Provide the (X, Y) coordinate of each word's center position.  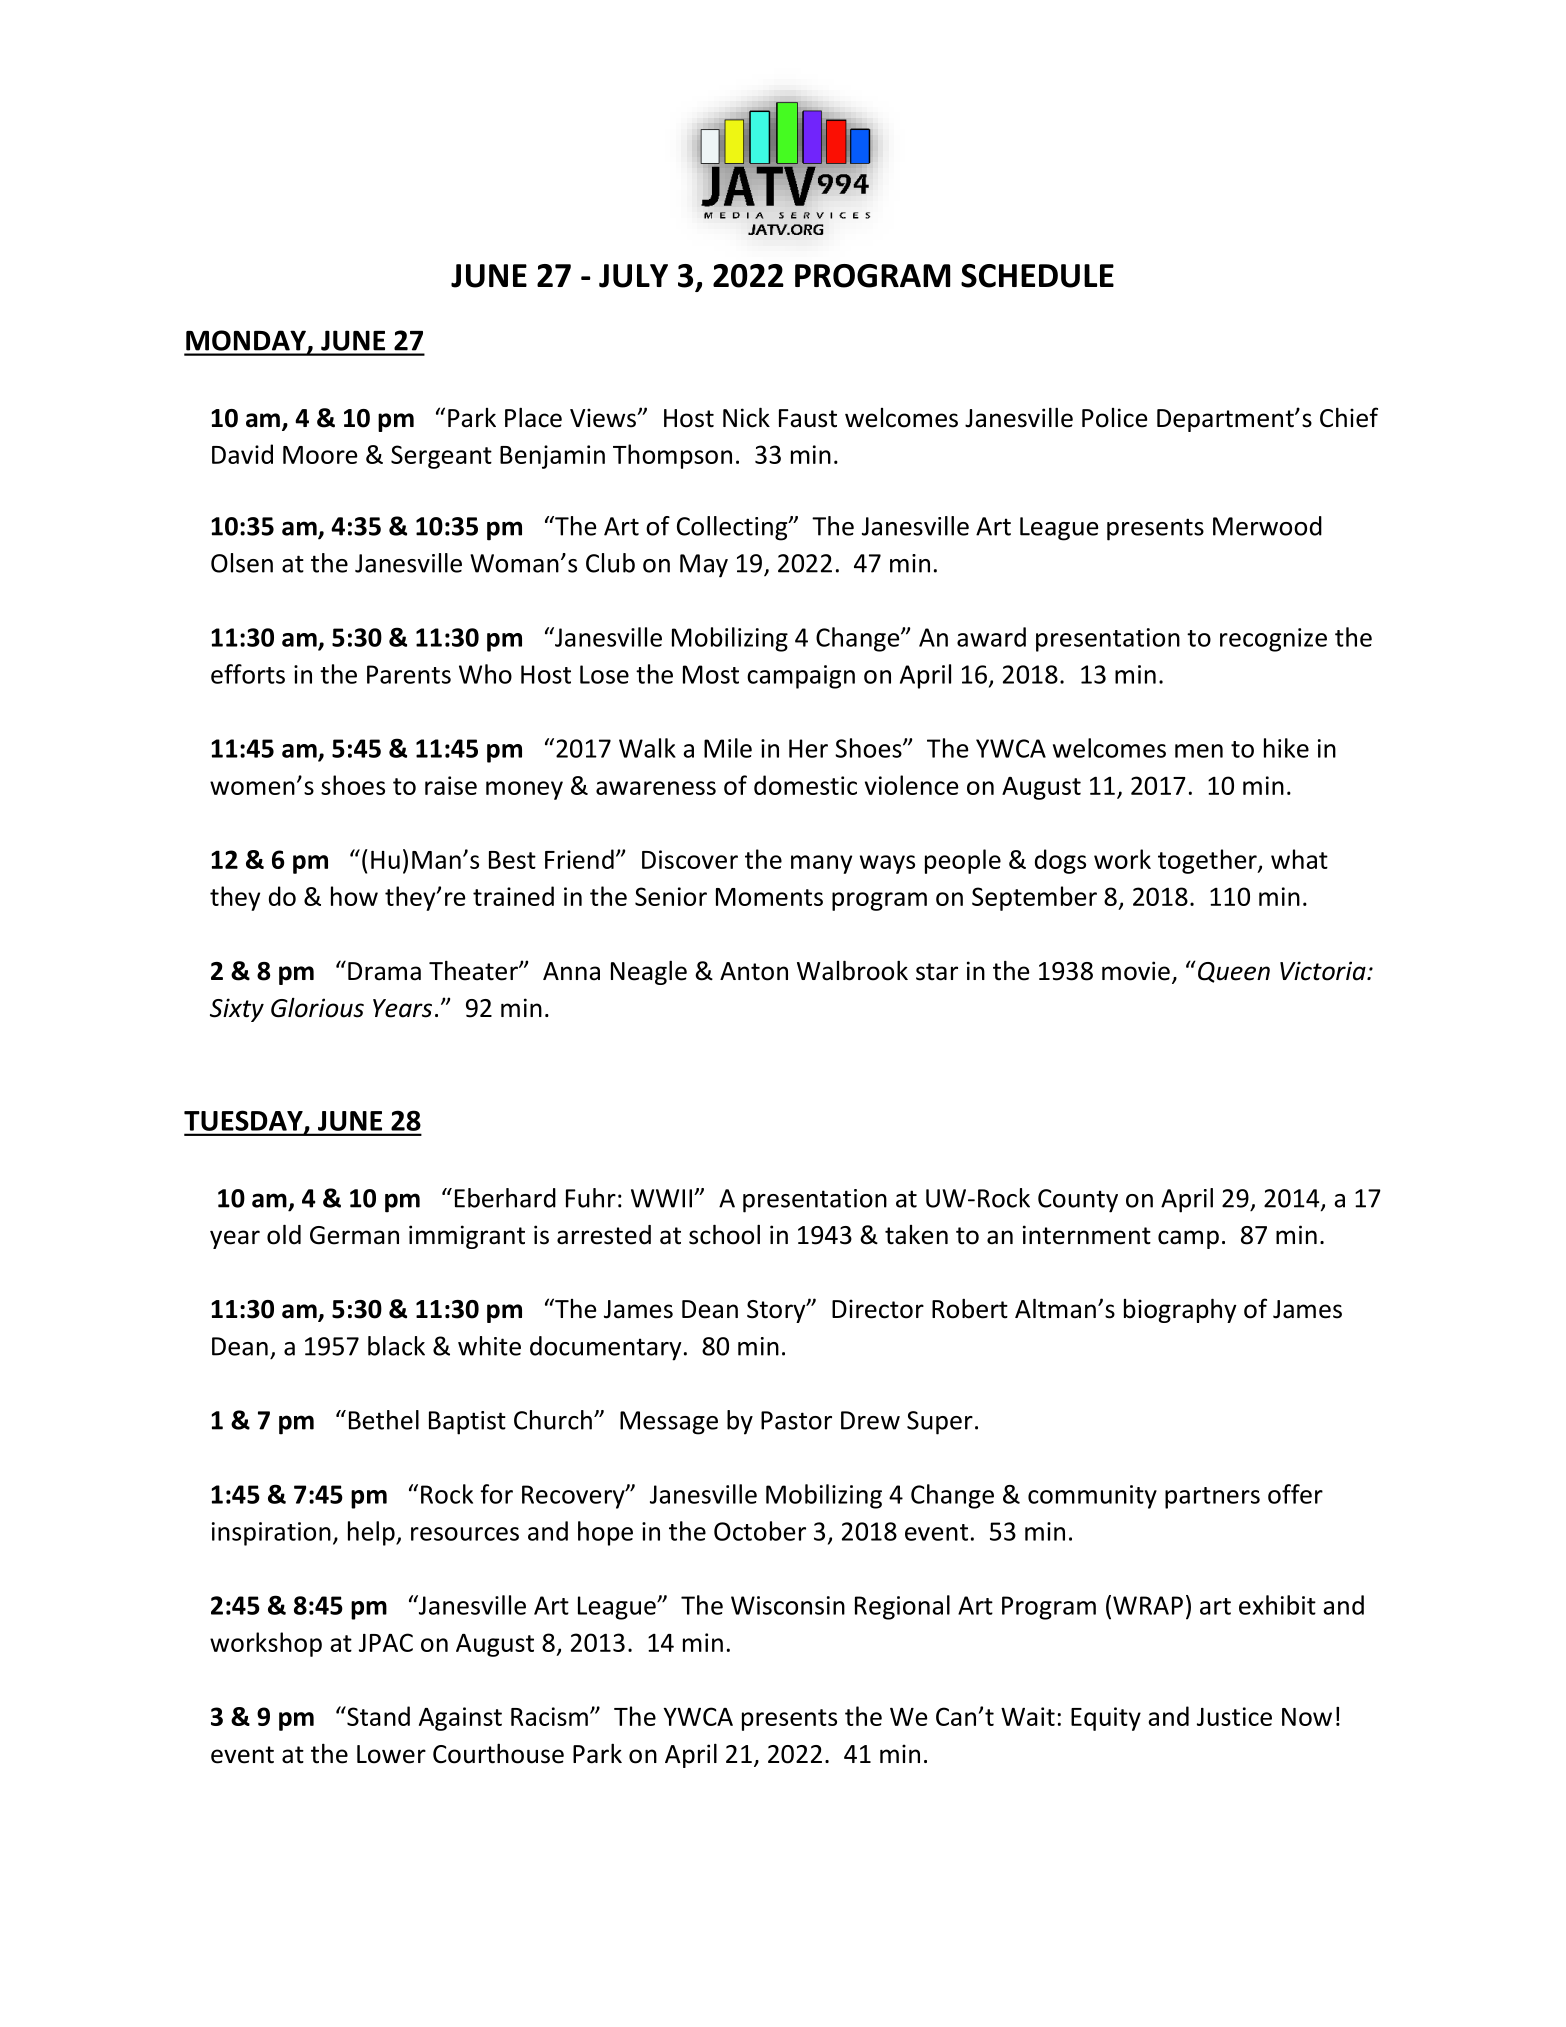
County (1078, 1201)
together (1208, 861)
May (704, 566)
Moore (320, 455)
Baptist (467, 1423)
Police (1115, 418)
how (354, 896)
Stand (377, 1716)
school (724, 1234)
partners (1212, 1498)
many (821, 864)
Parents (409, 674)
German (354, 1235)
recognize (1273, 640)
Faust (808, 418)
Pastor (796, 1420)
